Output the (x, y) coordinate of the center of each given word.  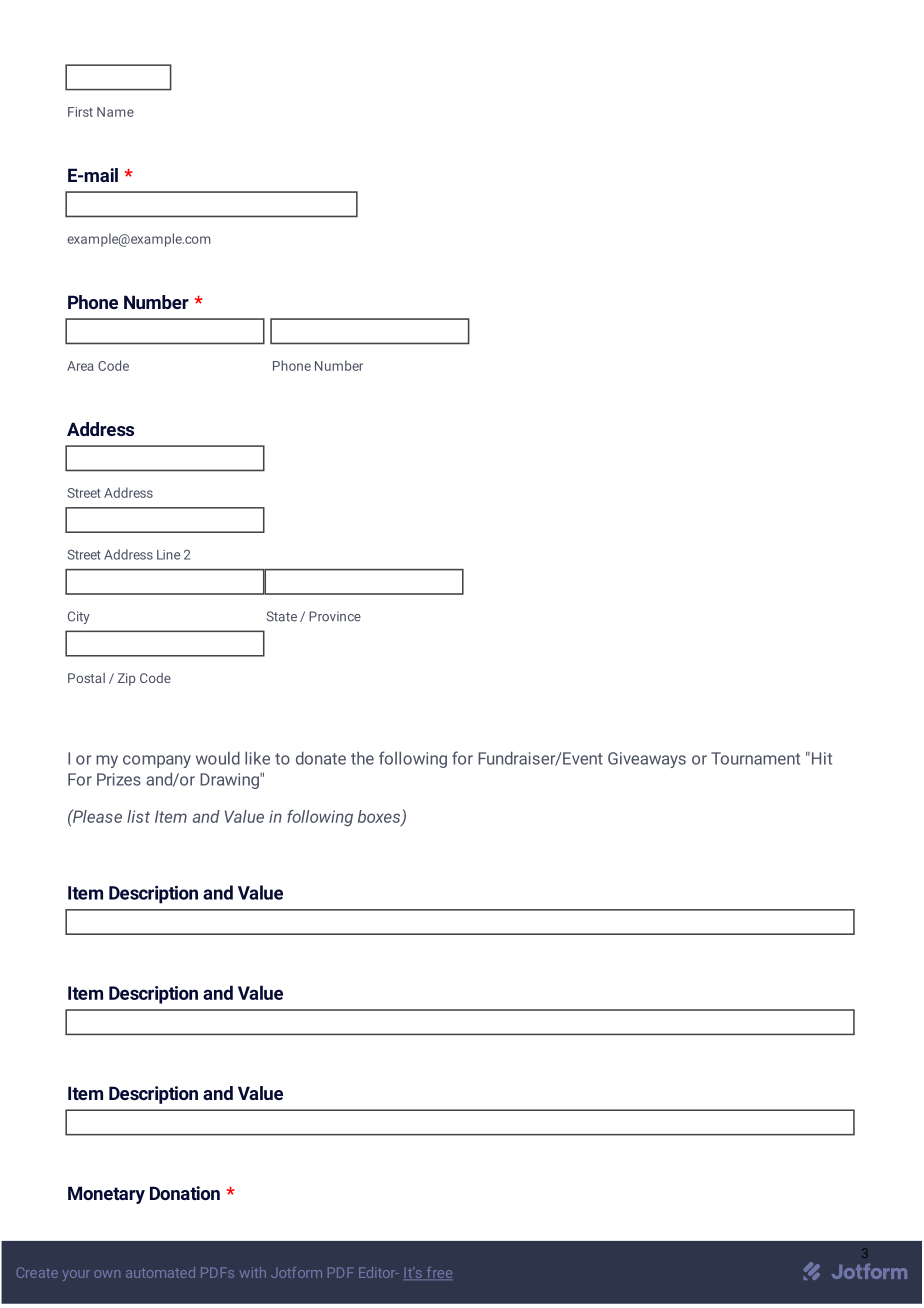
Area (80, 366)
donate (321, 758)
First (80, 112)
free (438, 1273)
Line (168, 555)
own (107, 1274)
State (282, 616)
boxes (380, 817)
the (362, 758)
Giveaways (647, 760)
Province (335, 616)
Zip (126, 679)
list (138, 816)
